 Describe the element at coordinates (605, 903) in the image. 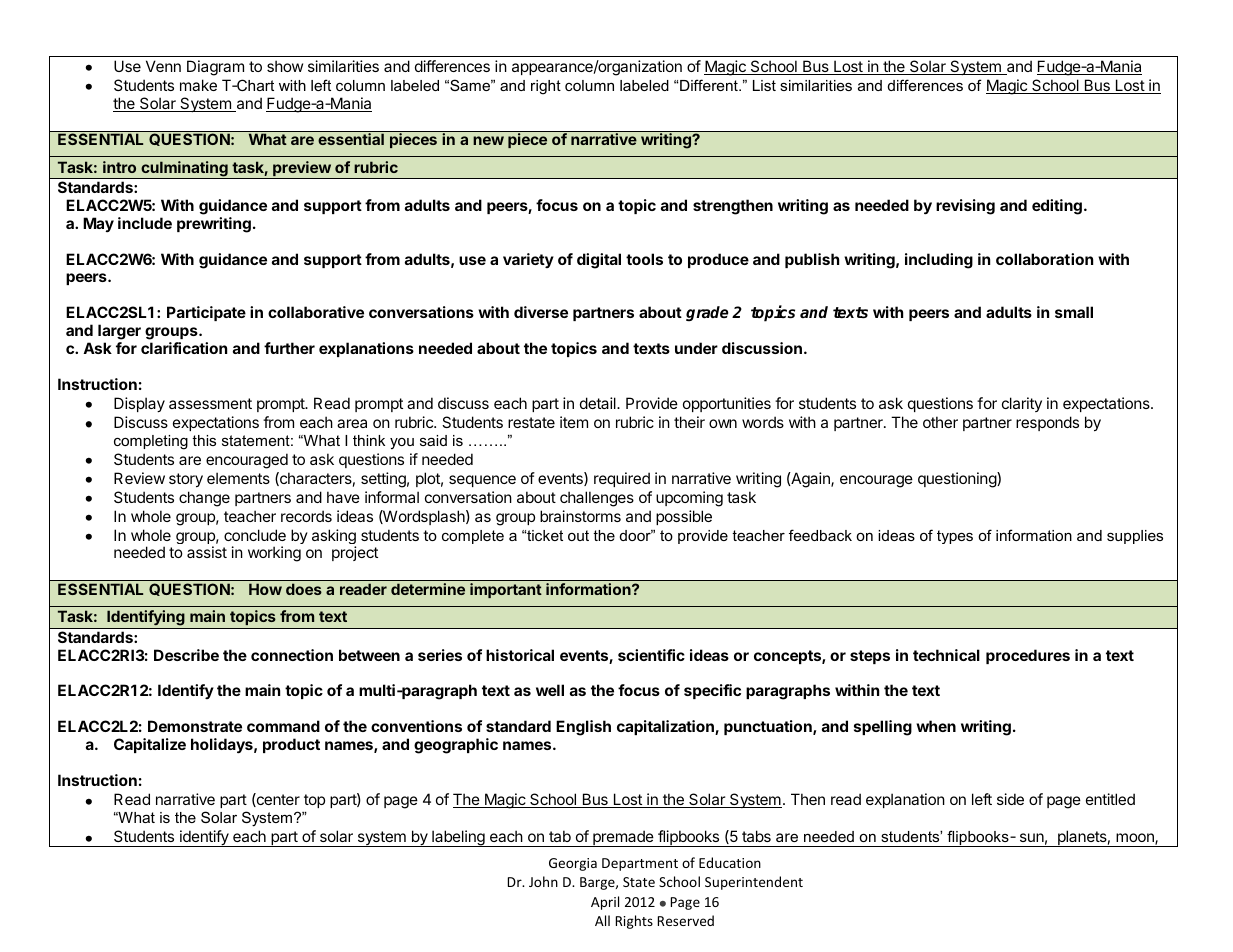

I see `April` at that location.
